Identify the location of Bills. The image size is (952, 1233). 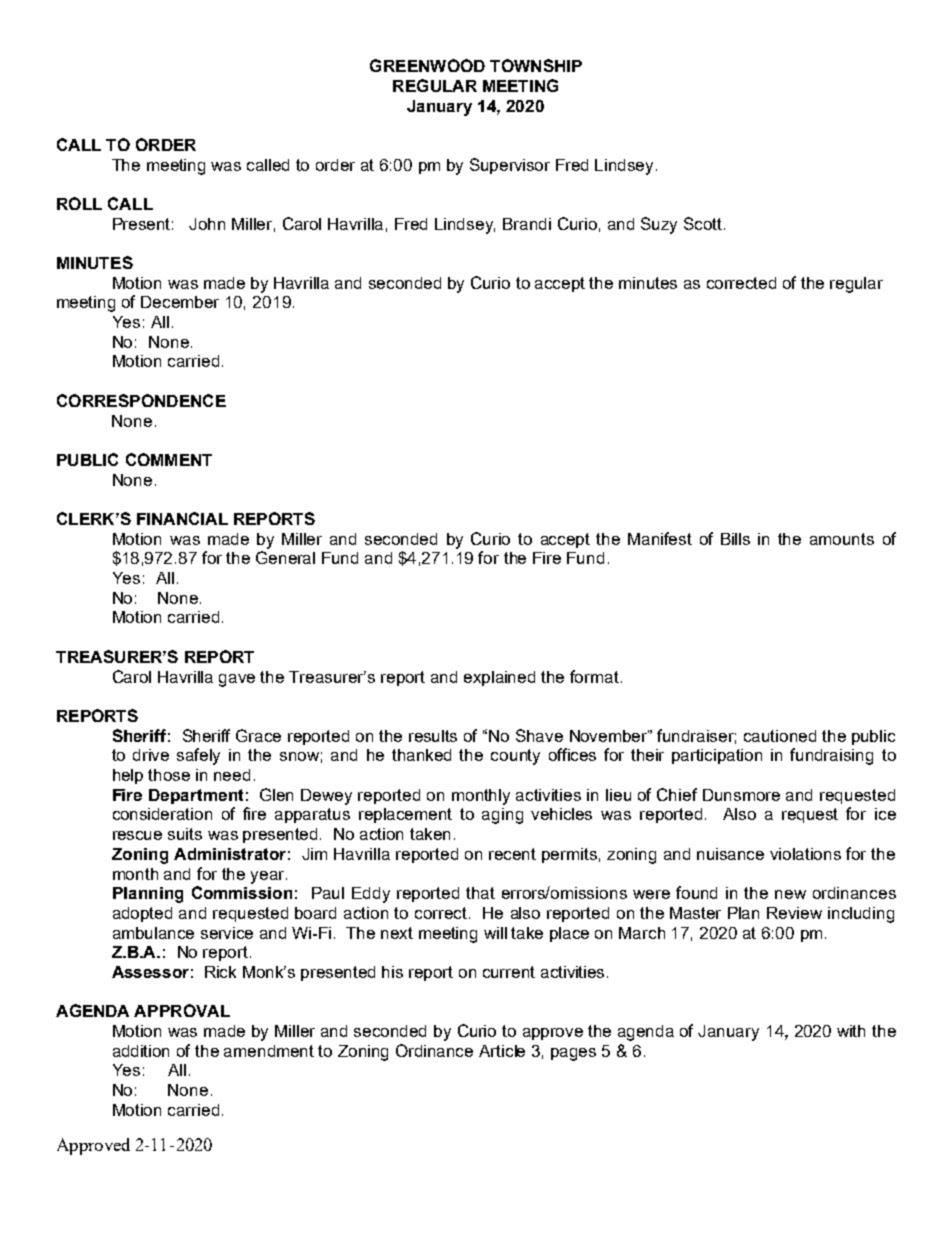
(735, 539).
